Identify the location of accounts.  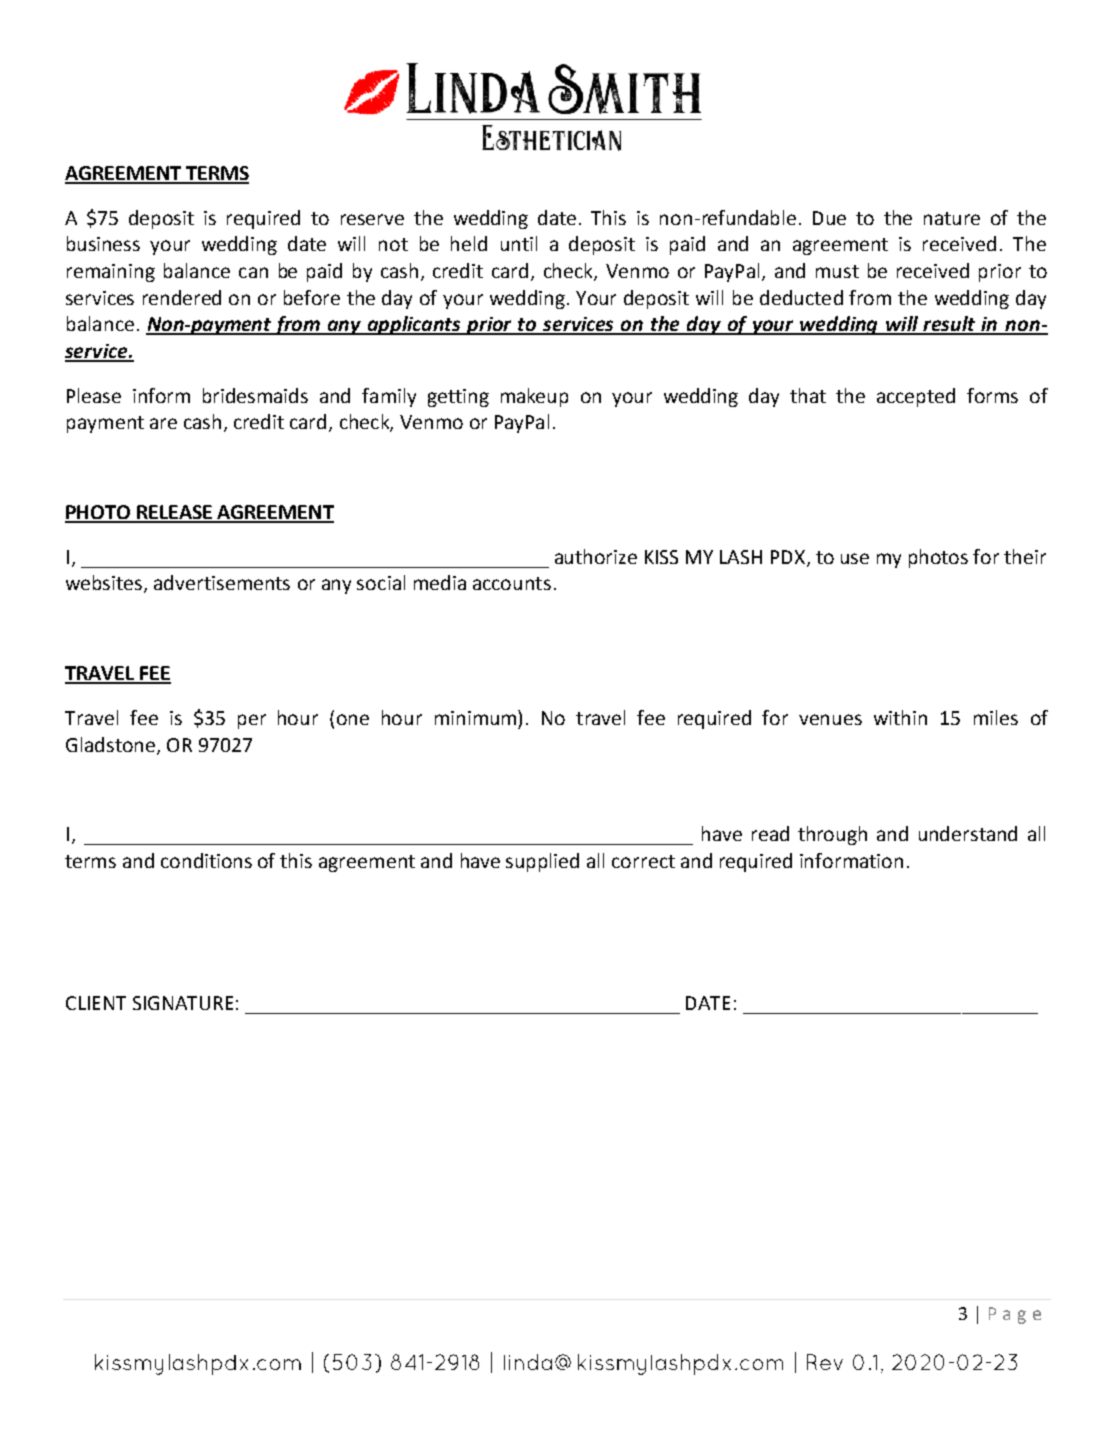
(512, 583).
